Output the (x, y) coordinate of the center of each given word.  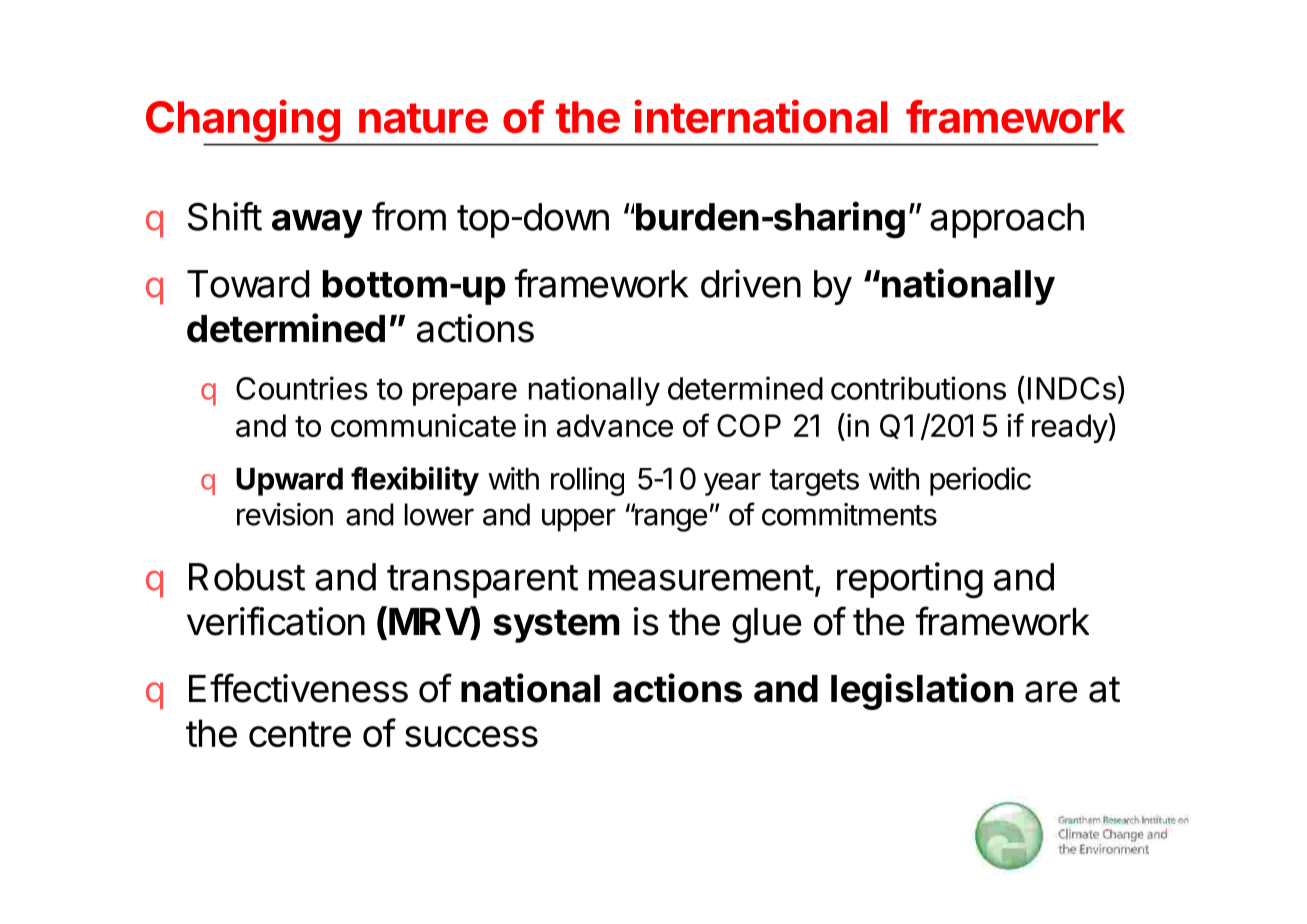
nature (423, 118)
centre (300, 734)
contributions (918, 388)
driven (751, 283)
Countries (302, 388)
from (409, 216)
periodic (980, 481)
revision (285, 514)
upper (579, 520)
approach (1007, 220)
